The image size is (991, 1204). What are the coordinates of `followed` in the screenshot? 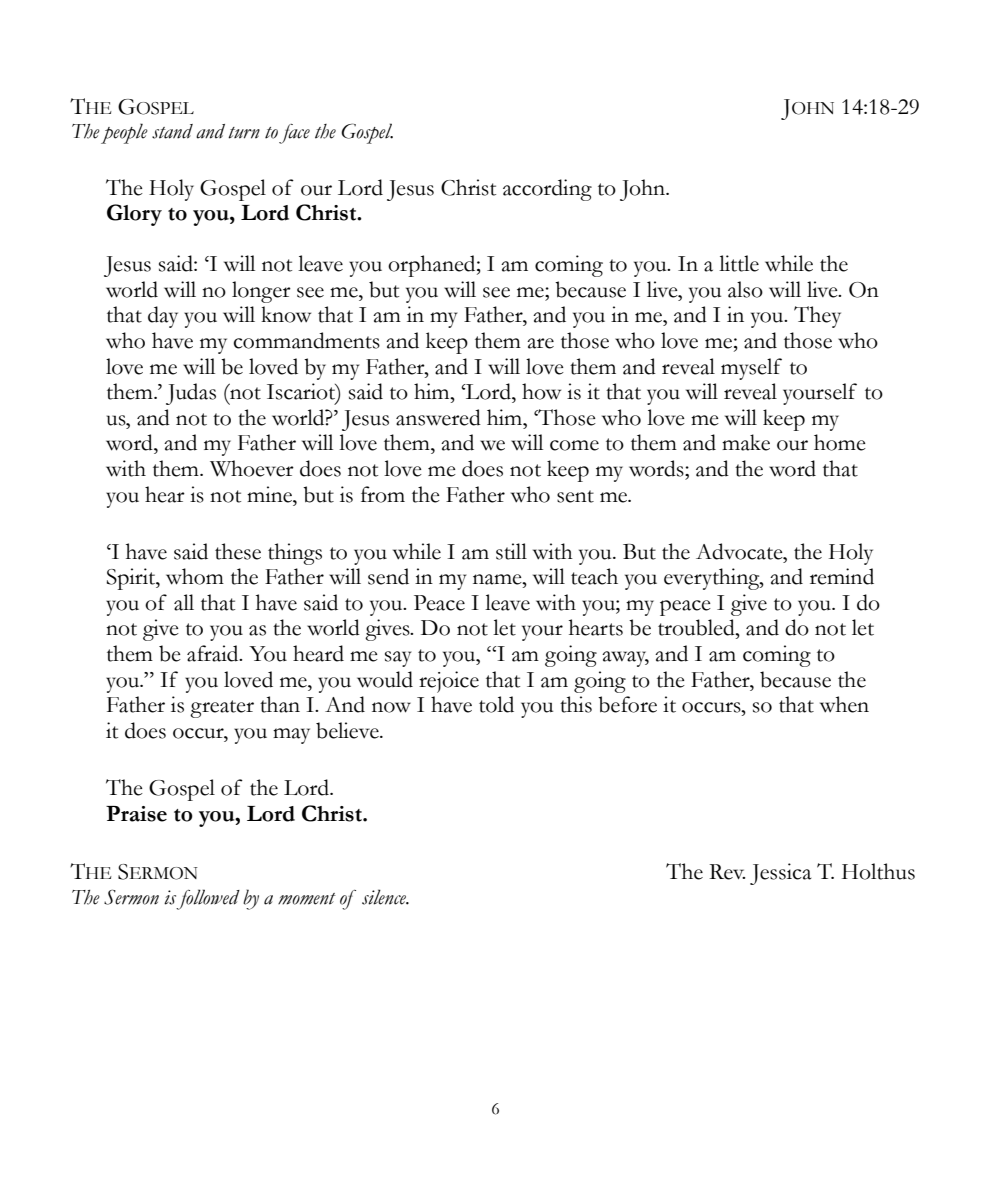 It's located at (208, 899).
